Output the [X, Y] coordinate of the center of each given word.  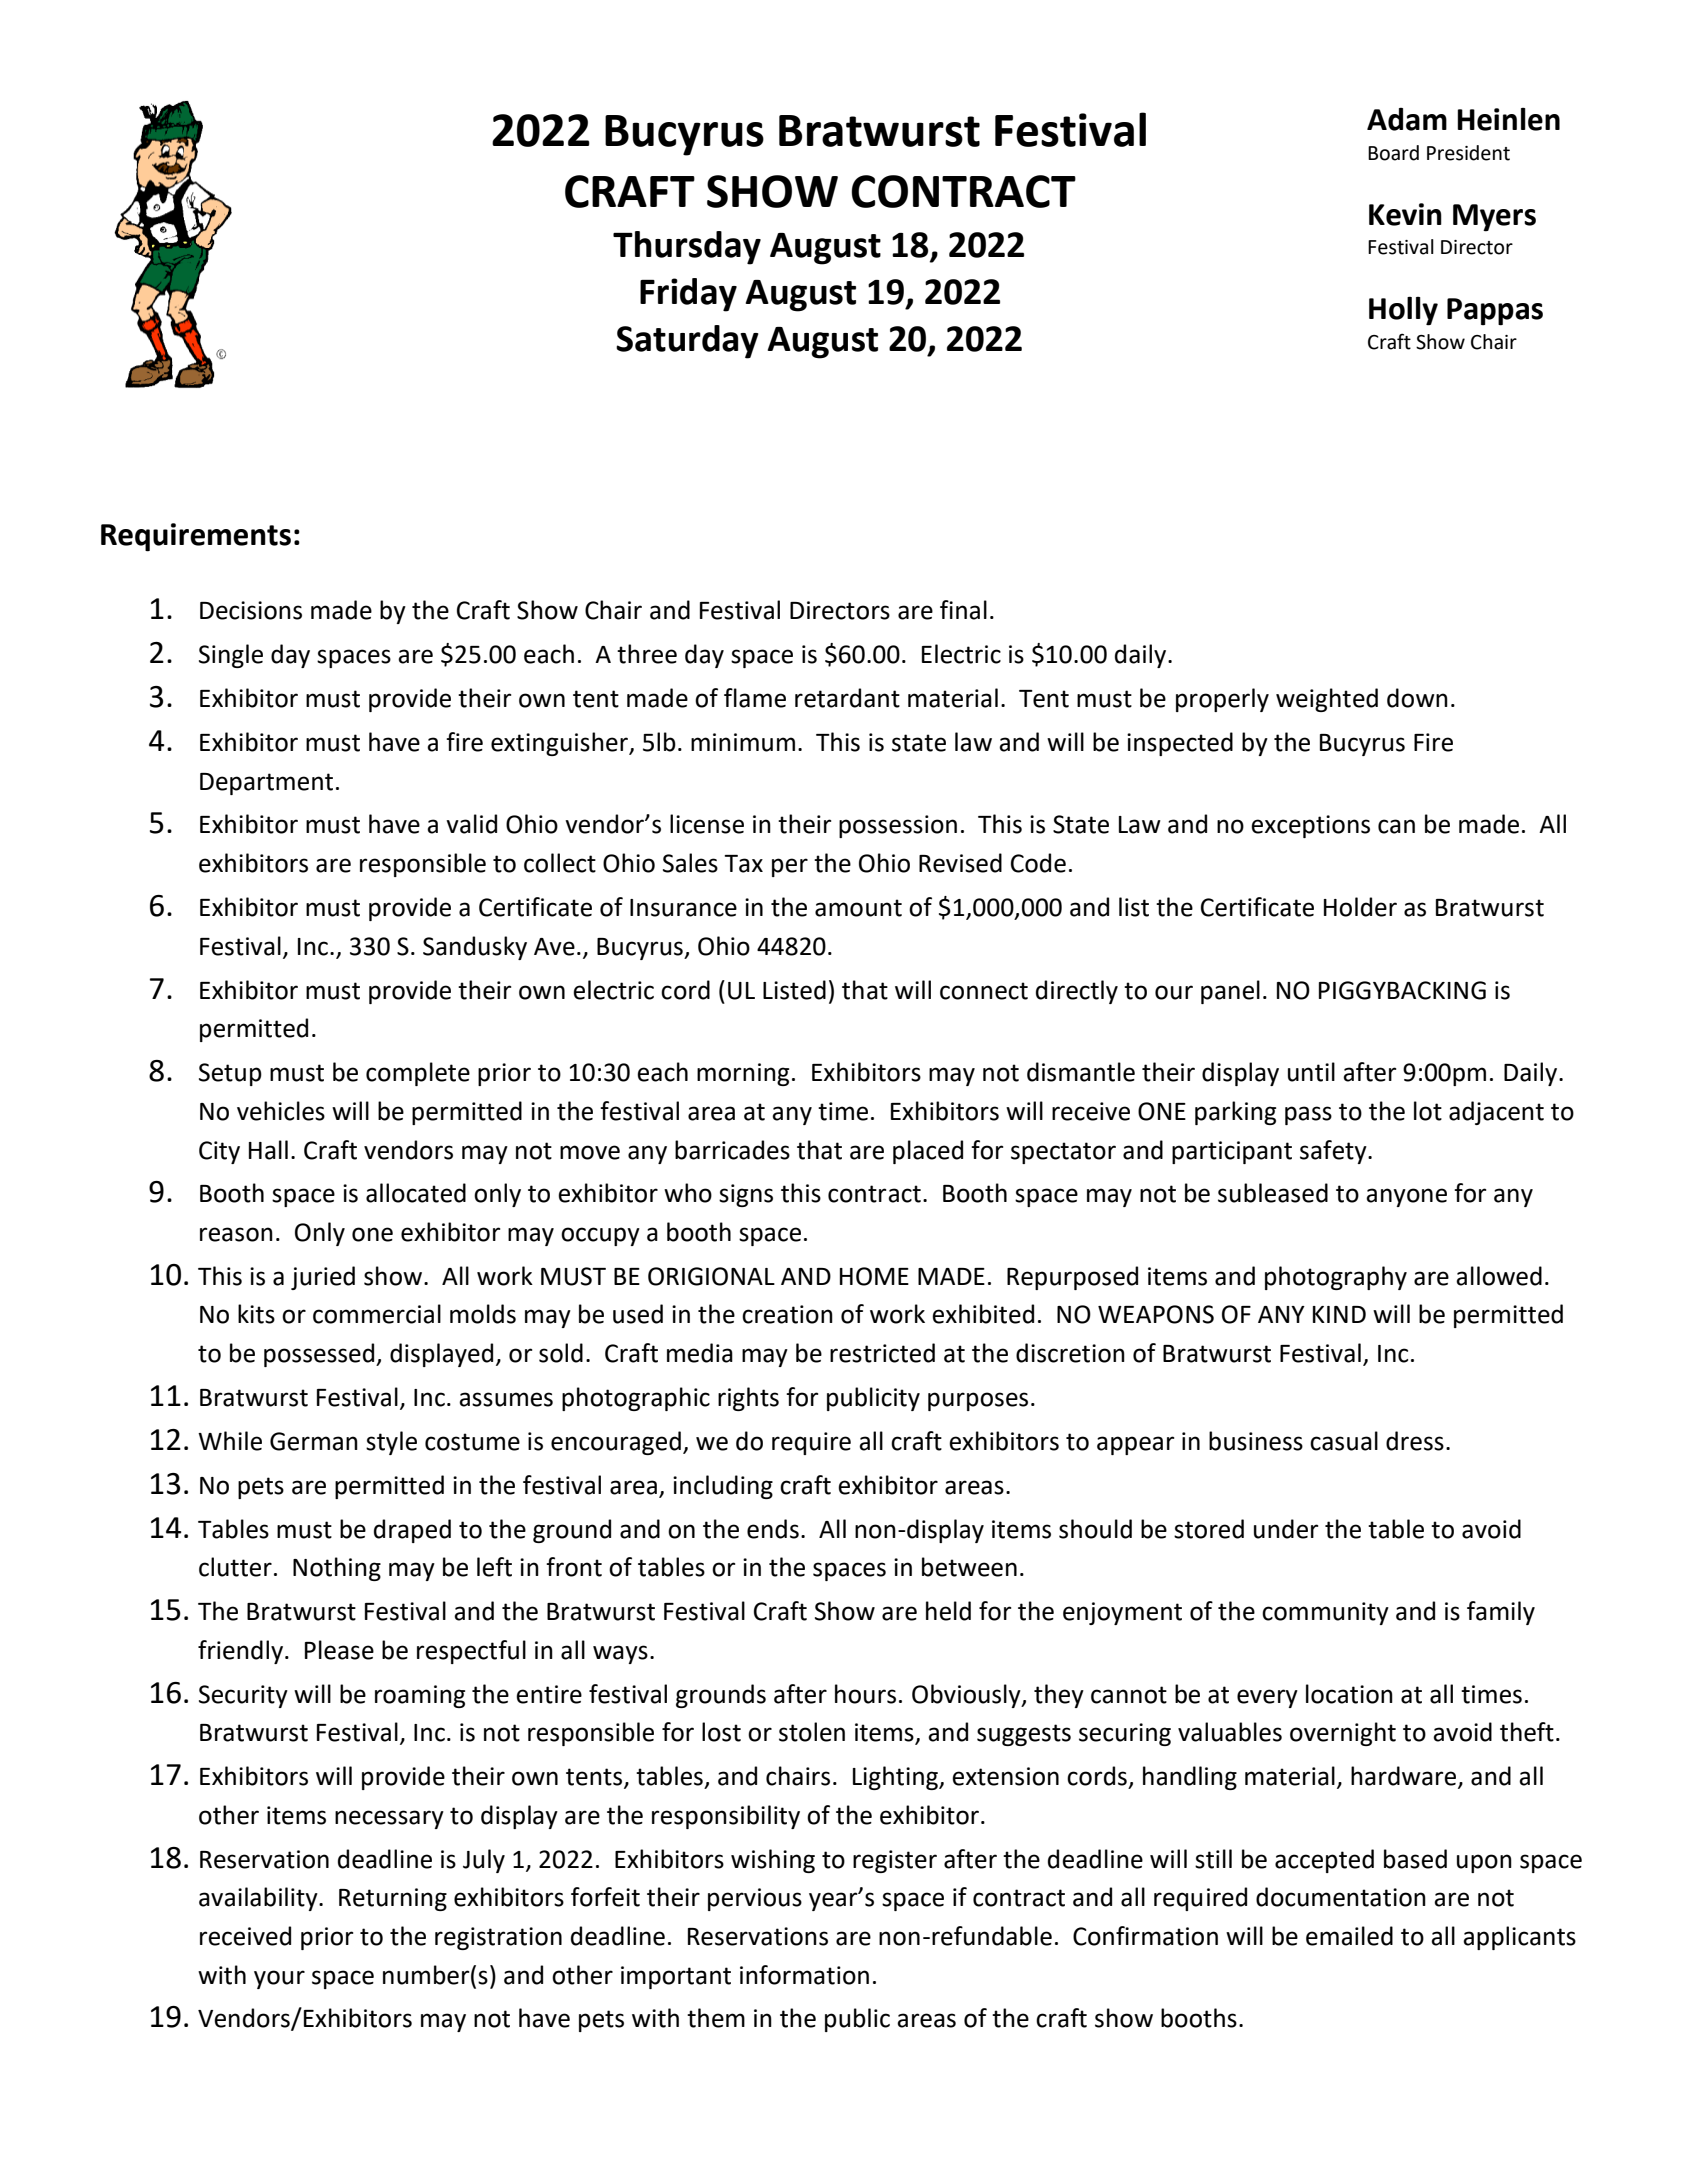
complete [418, 1074]
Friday [688, 295]
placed [928, 1152]
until [1311, 1072]
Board [1393, 153]
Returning [393, 1899]
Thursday [687, 248]
